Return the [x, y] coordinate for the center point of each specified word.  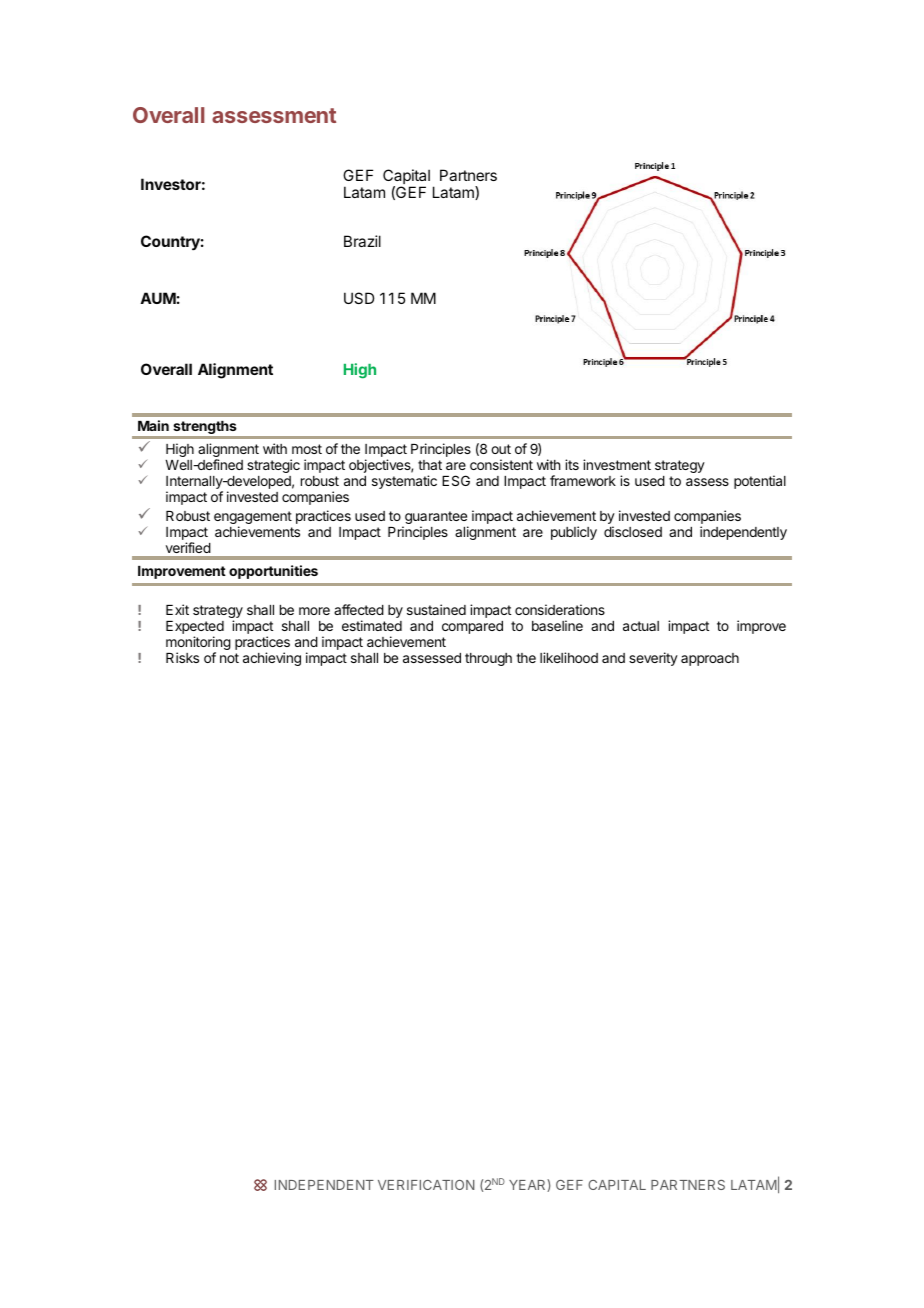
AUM [158, 298]
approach [710, 659]
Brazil [362, 241]
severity [653, 659]
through [488, 659]
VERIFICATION [426, 1185]
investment [617, 464]
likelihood [569, 657]
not [229, 658]
